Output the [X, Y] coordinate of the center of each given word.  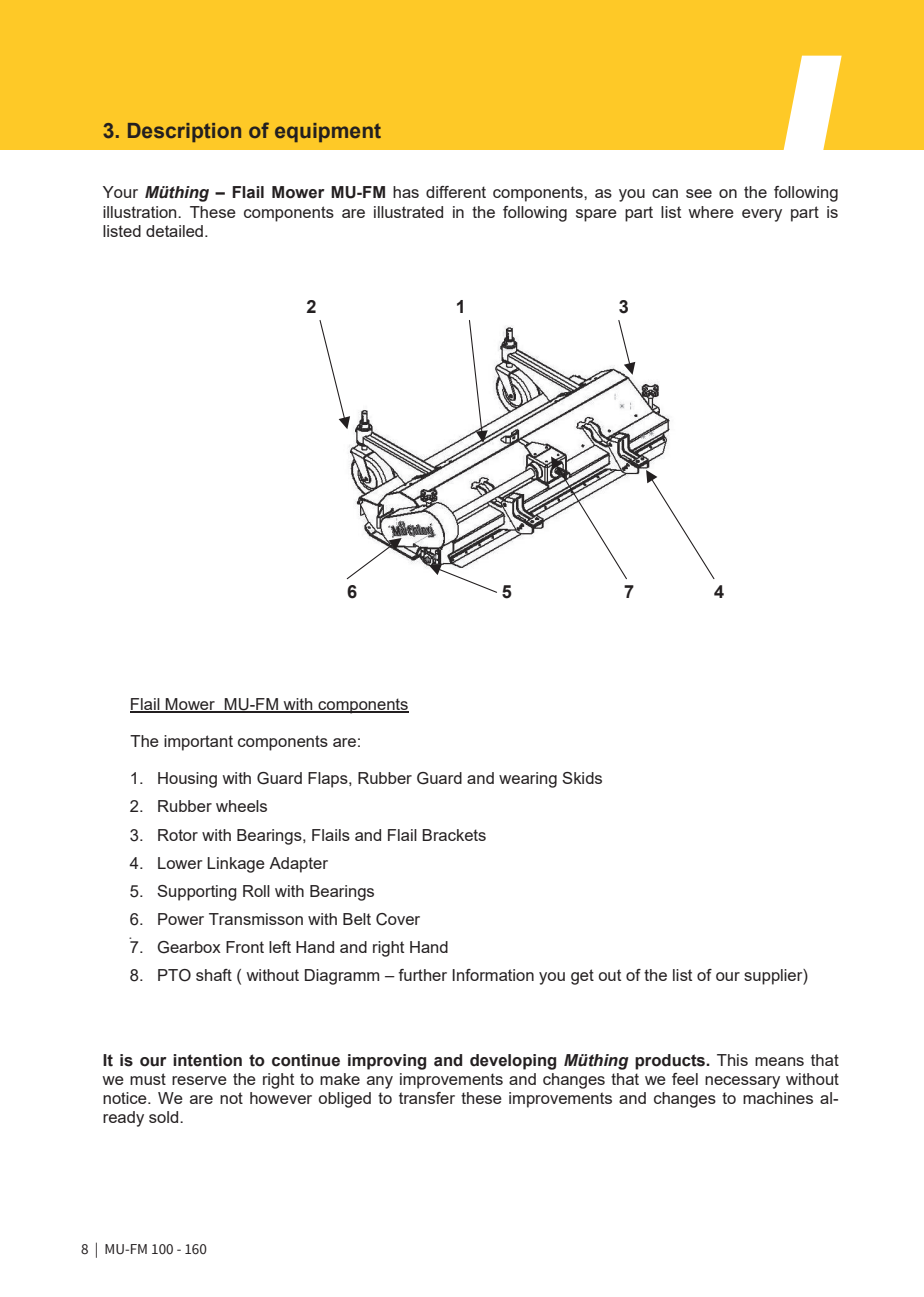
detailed [174, 231]
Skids [582, 778]
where [711, 212]
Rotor [178, 835]
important [198, 743]
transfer [427, 1098]
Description [184, 132]
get [582, 977]
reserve [199, 1080]
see [699, 193]
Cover [398, 919]
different [456, 192]
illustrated [408, 212]
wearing [528, 780]
